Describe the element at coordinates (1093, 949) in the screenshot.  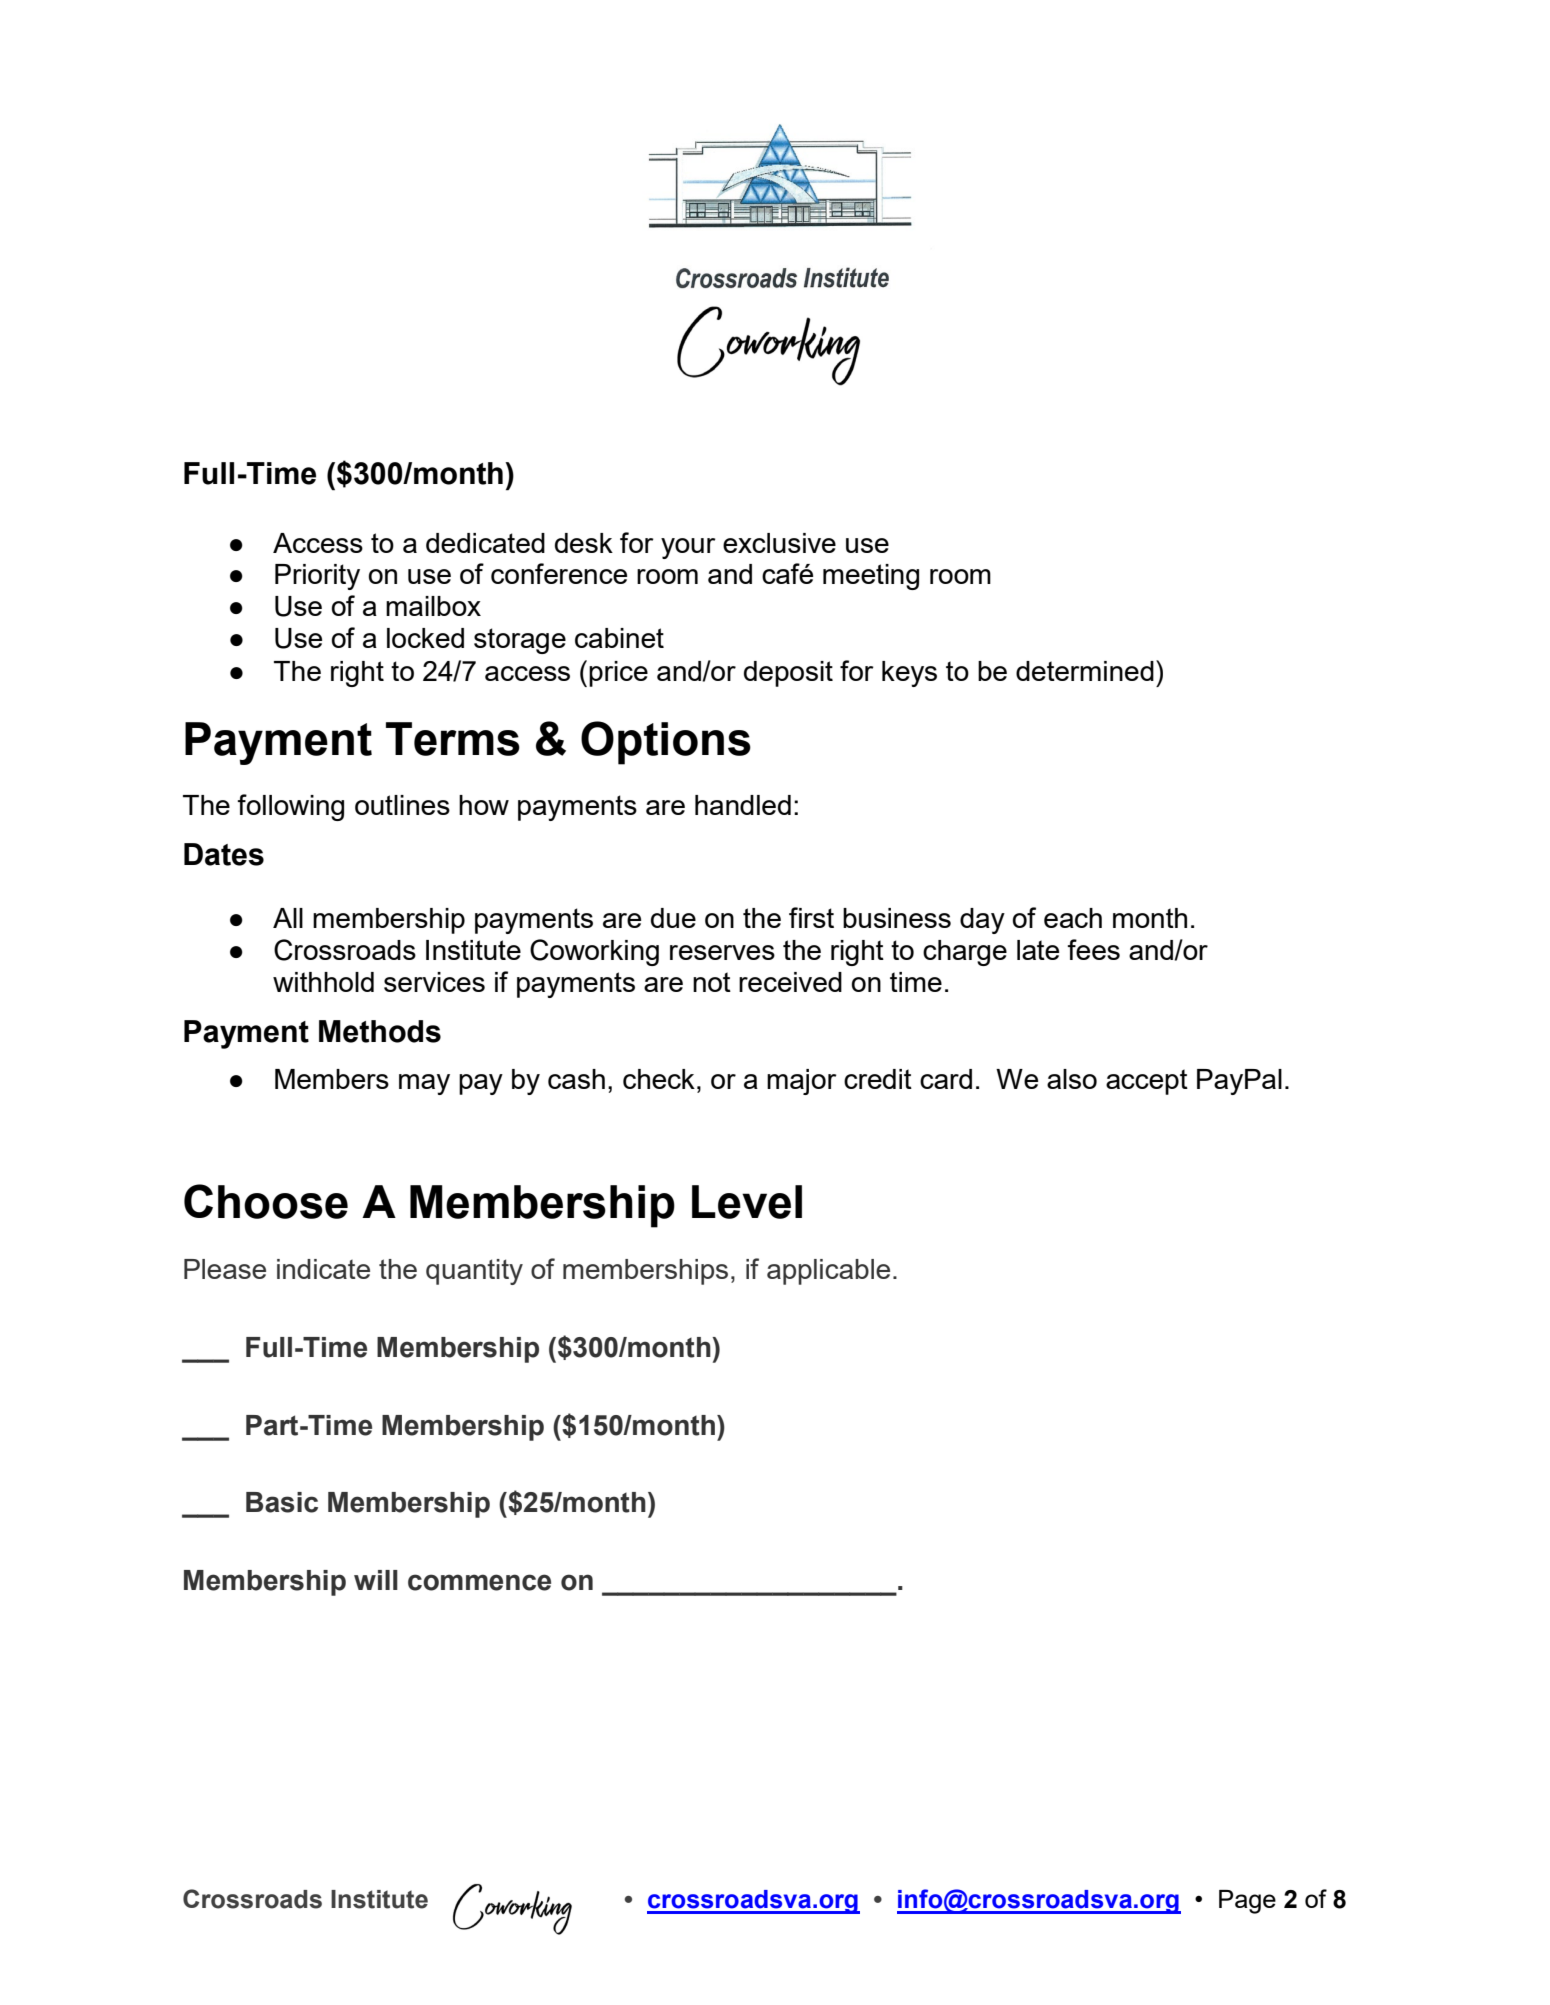
I see `fees` at that location.
